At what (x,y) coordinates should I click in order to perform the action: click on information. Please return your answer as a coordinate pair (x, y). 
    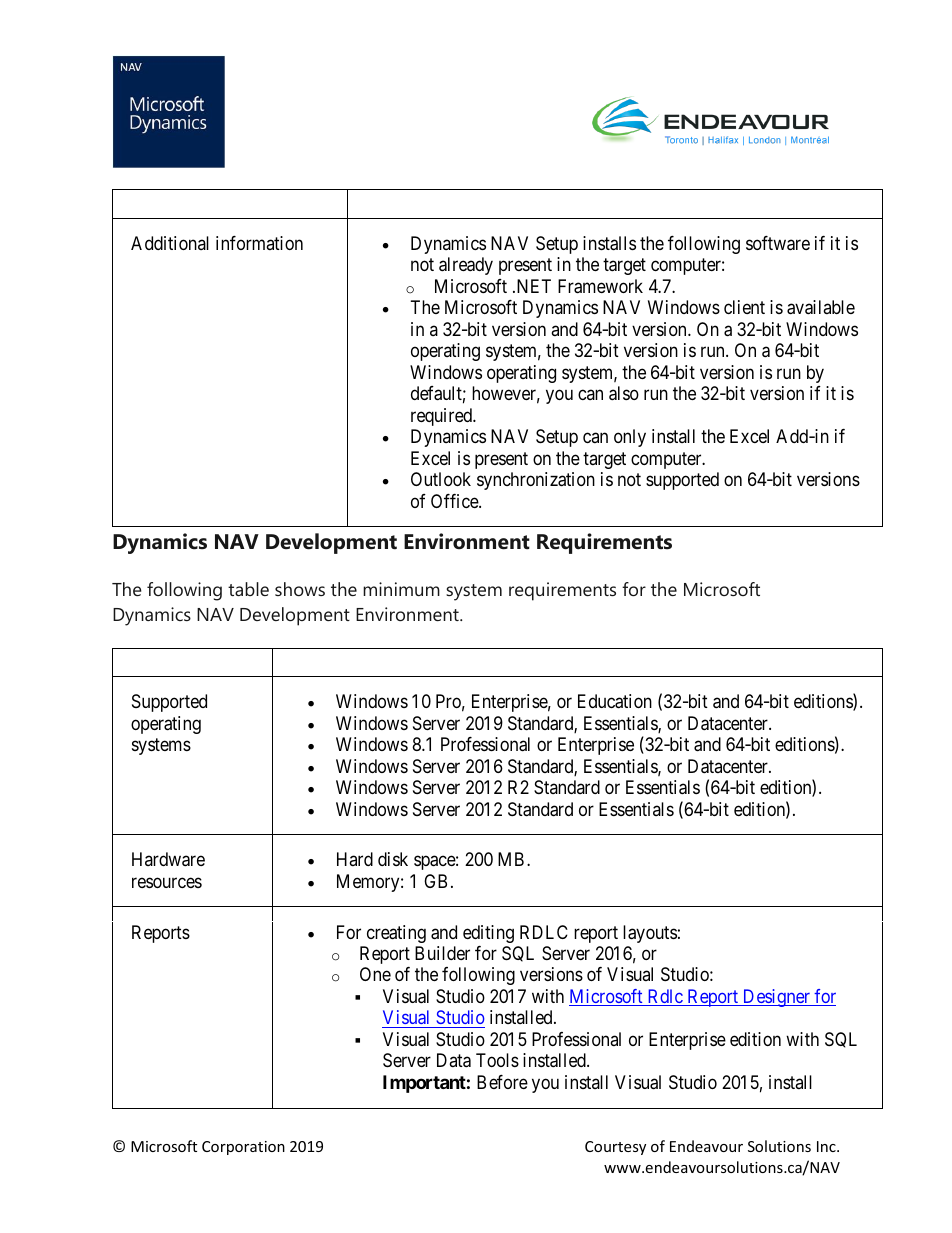
    Looking at the image, I should click on (259, 243).
